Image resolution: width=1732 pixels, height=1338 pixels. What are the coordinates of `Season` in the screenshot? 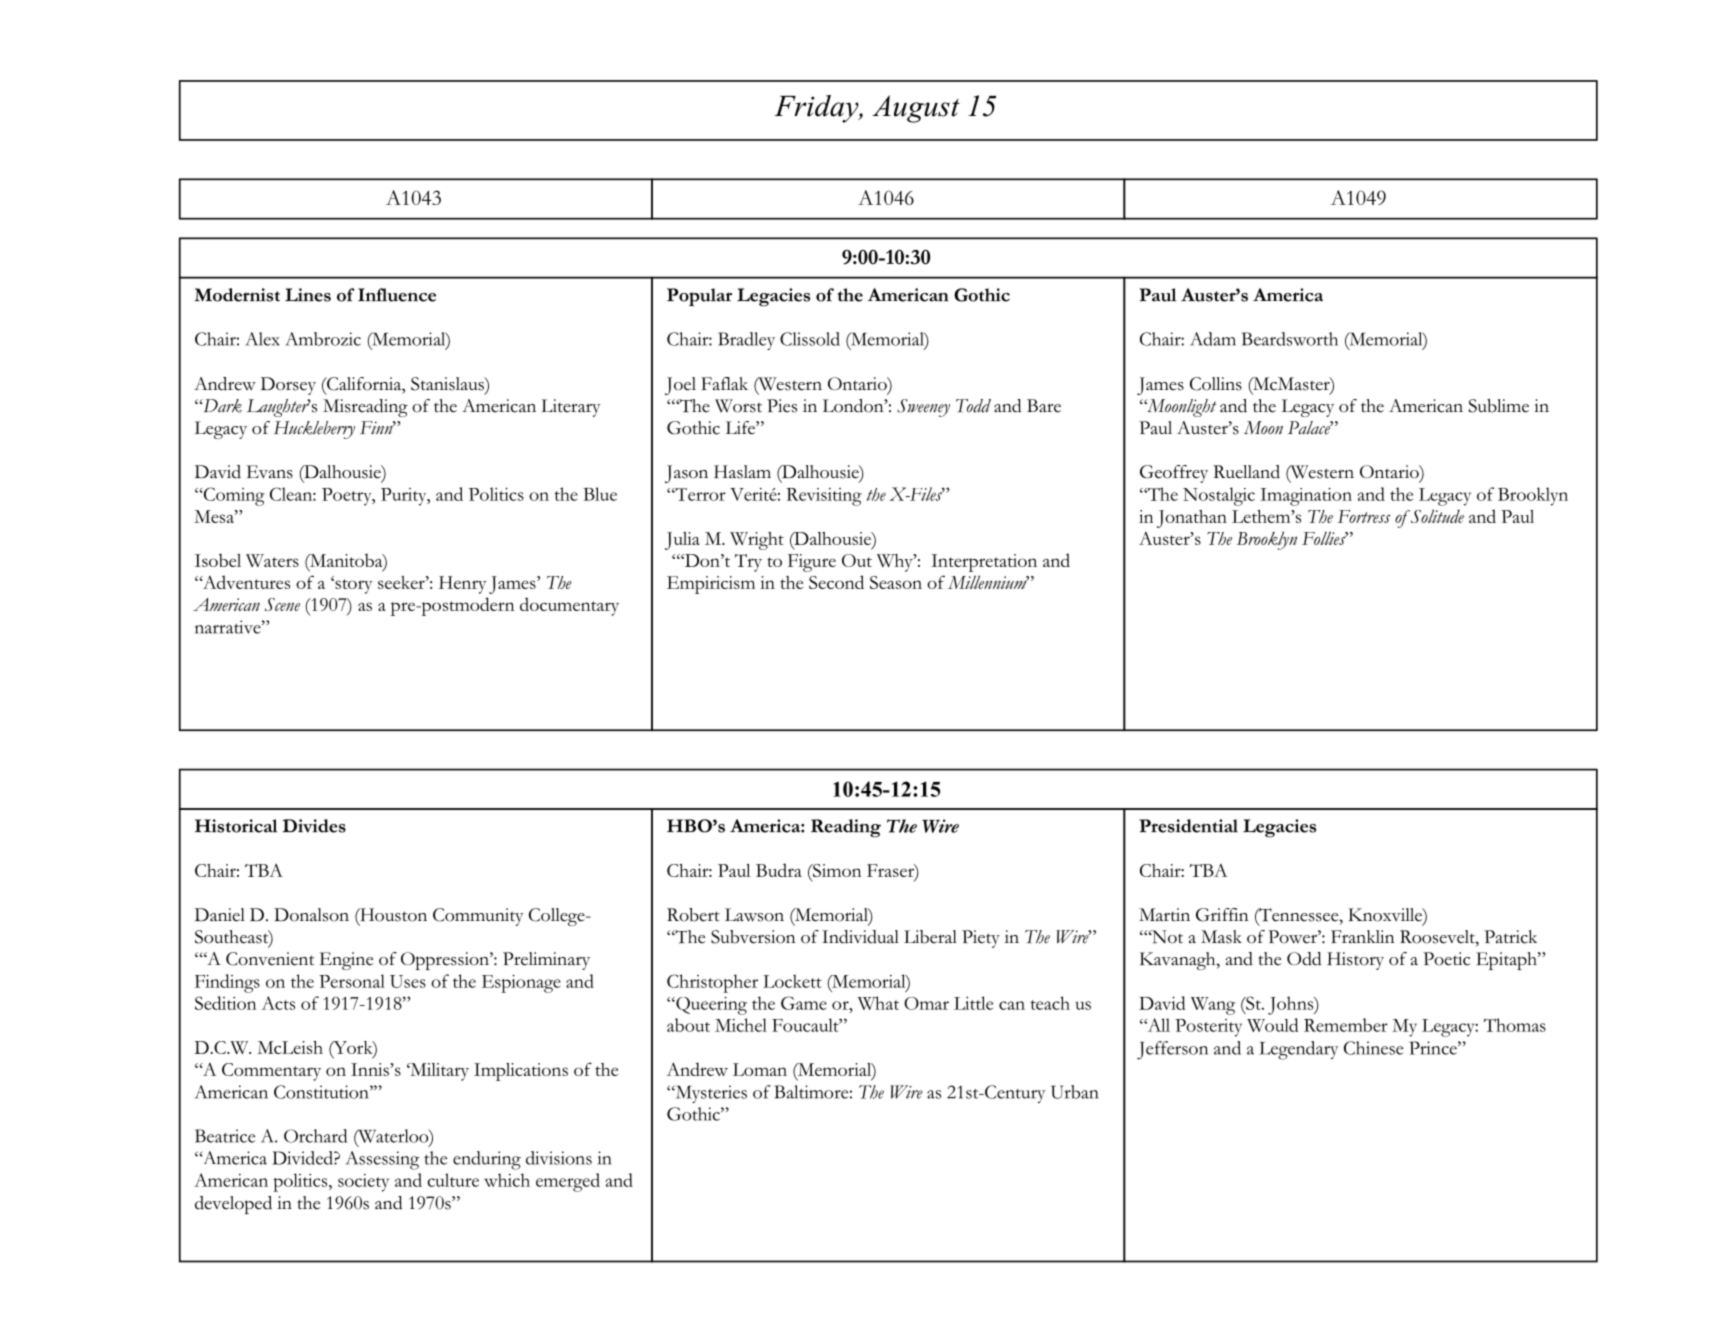 It's located at (896, 582).
